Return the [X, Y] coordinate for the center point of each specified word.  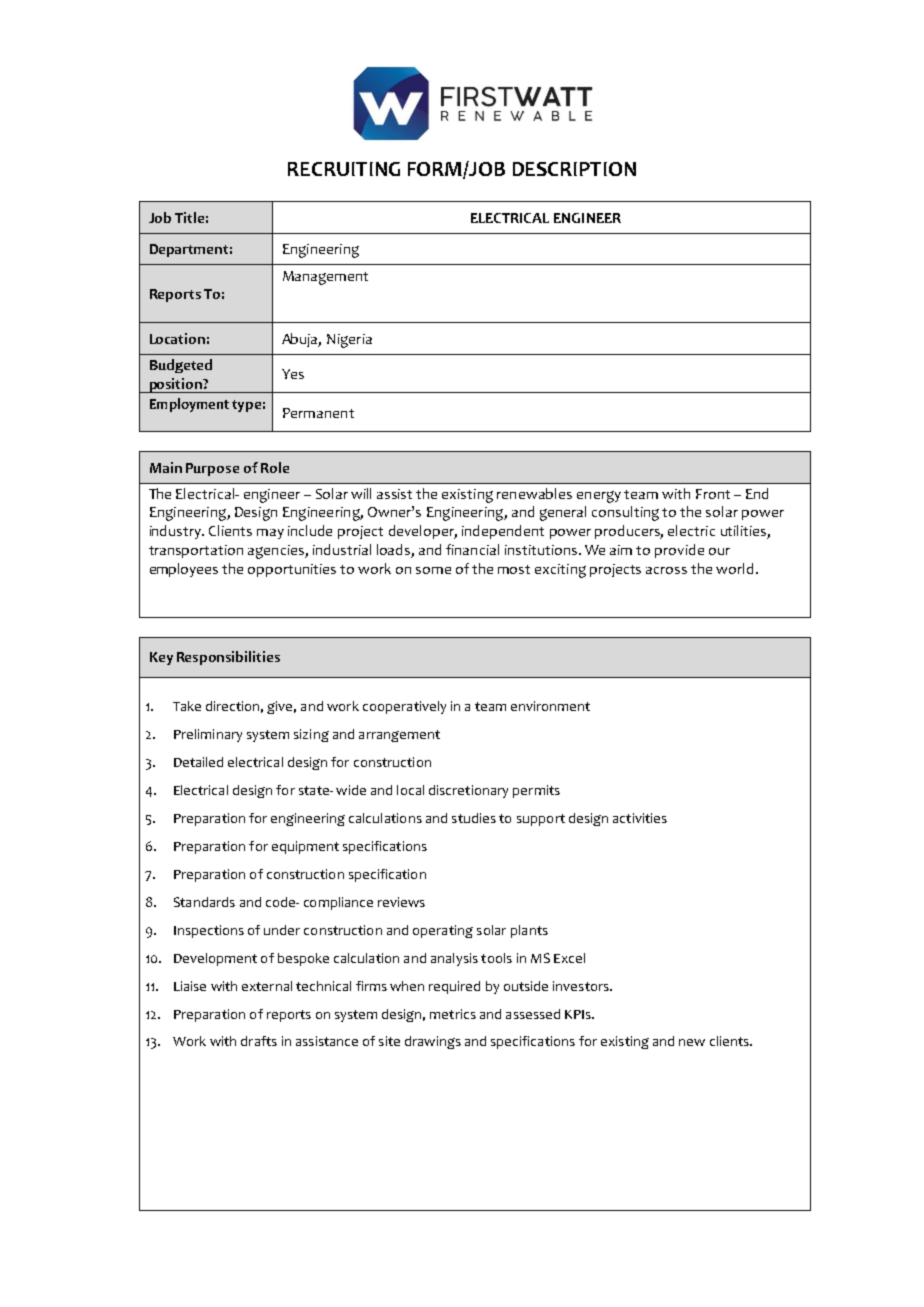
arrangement [399, 736]
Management [325, 278]
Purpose [212, 469]
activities [640, 818]
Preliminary [208, 735]
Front [713, 494]
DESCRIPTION [574, 169]
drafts [259, 1041]
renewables [534, 493]
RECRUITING [344, 169]
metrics [453, 1014]
